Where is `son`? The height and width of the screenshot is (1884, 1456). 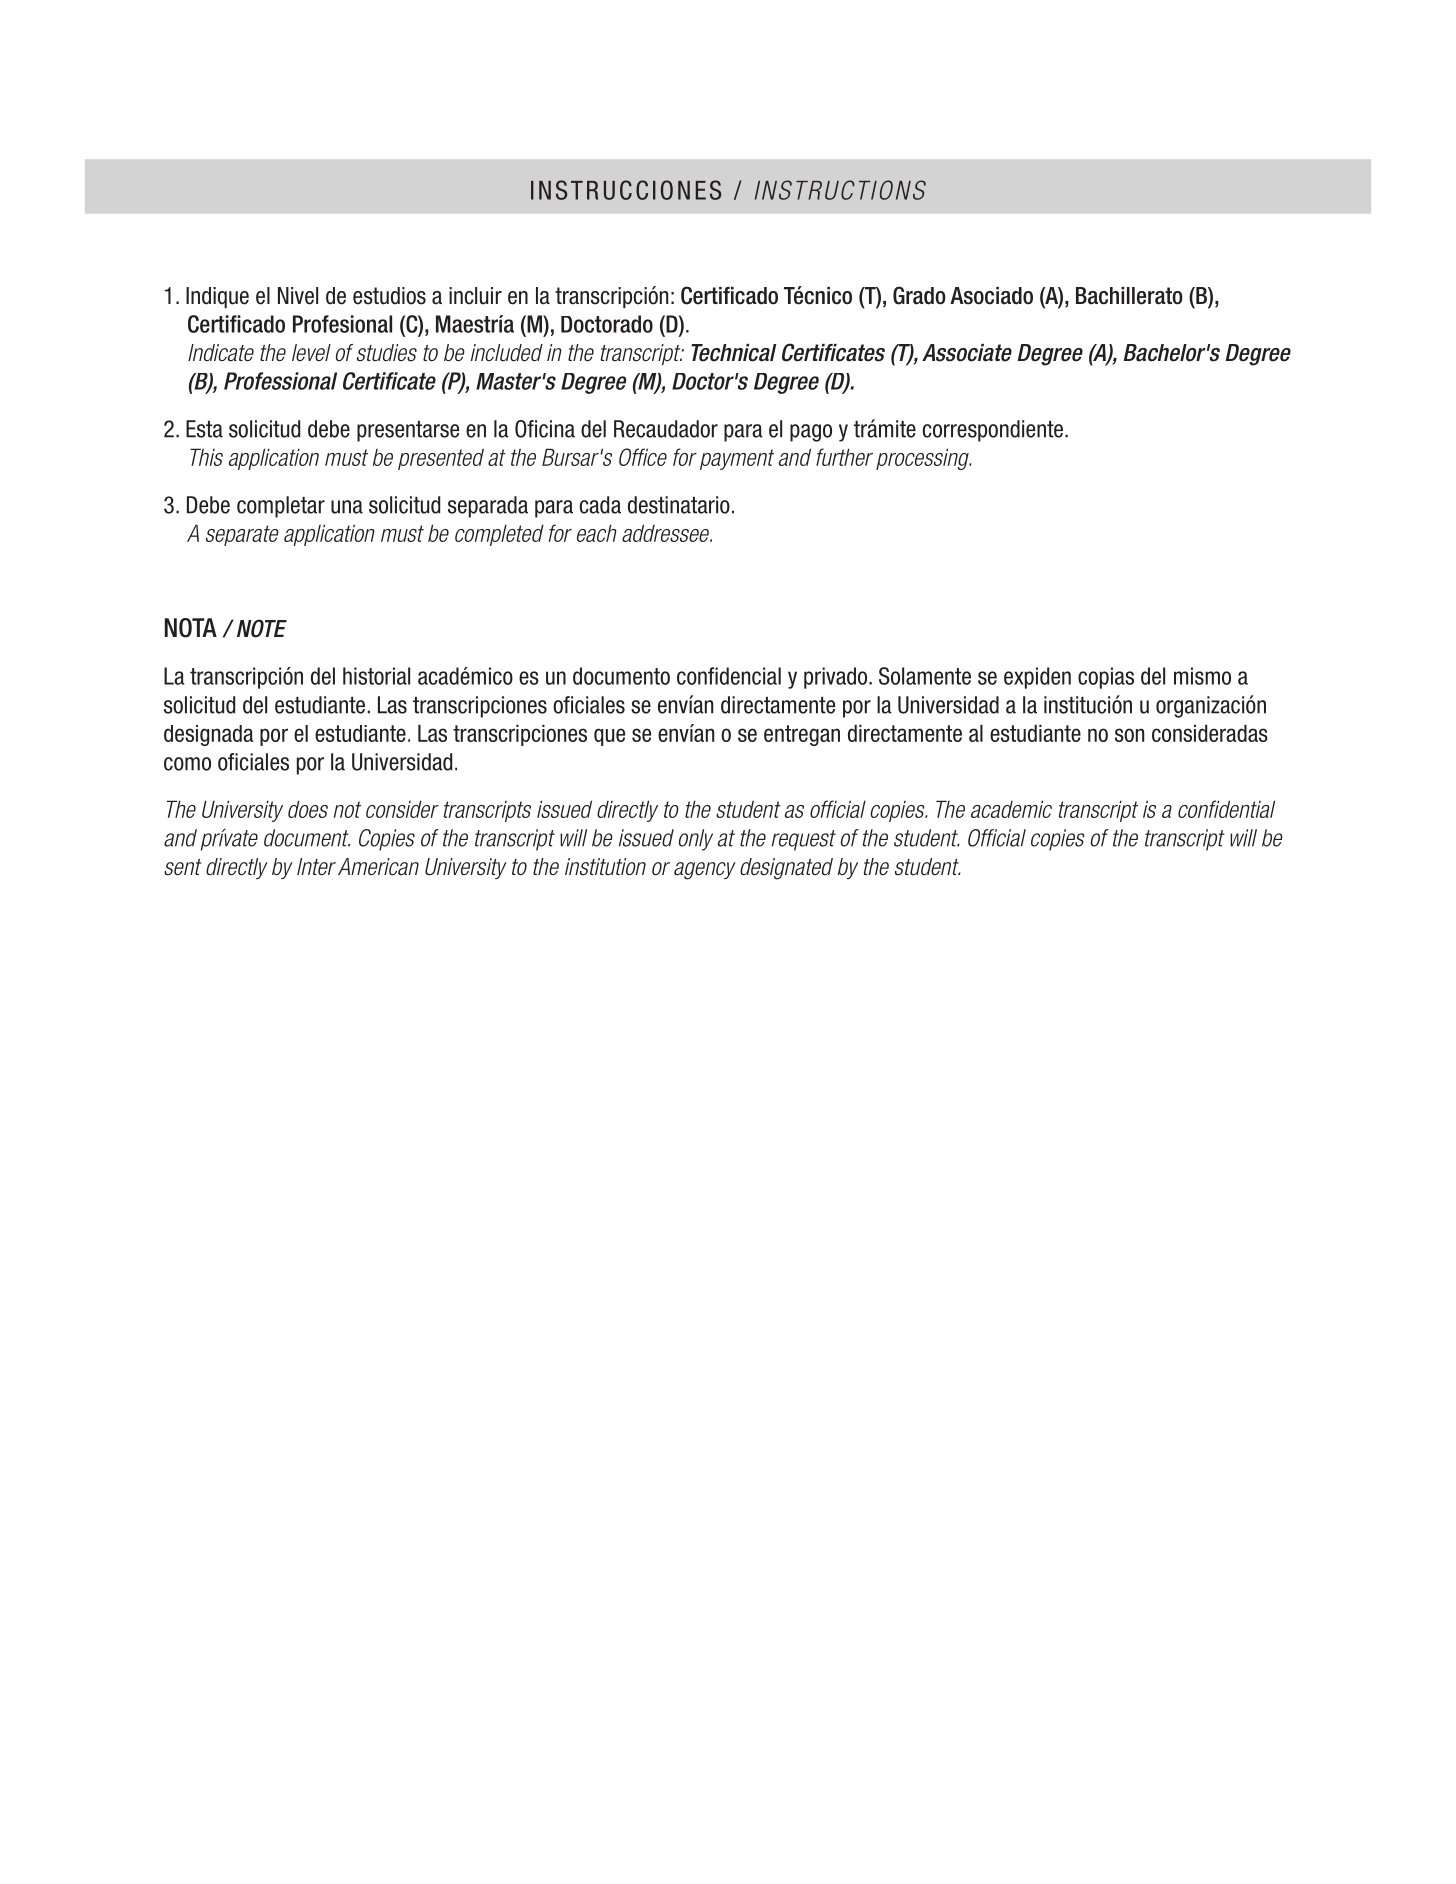 son is located at coordinates (1129, 735).
